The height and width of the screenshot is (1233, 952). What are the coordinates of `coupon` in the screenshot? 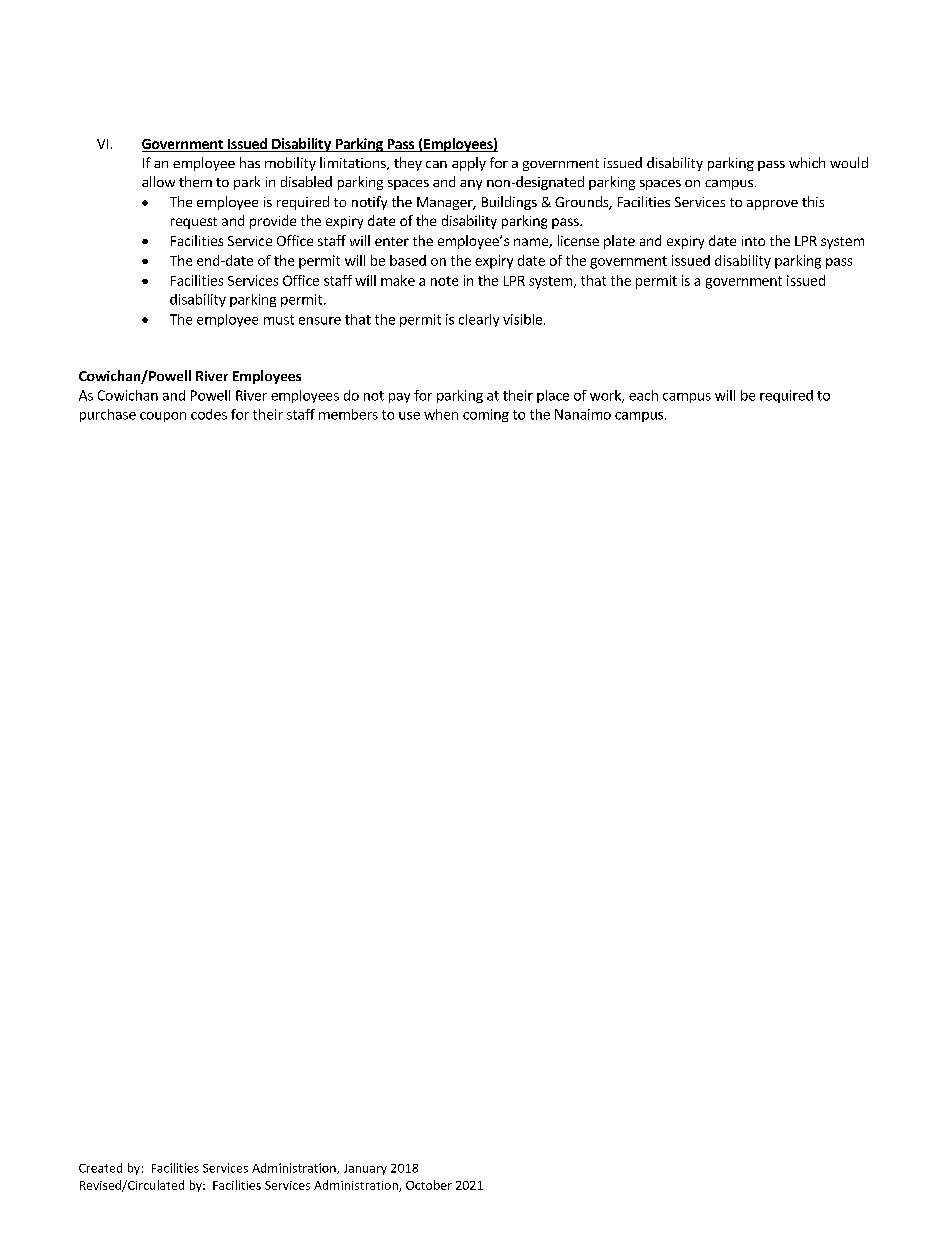 It's located at (163, 417).
